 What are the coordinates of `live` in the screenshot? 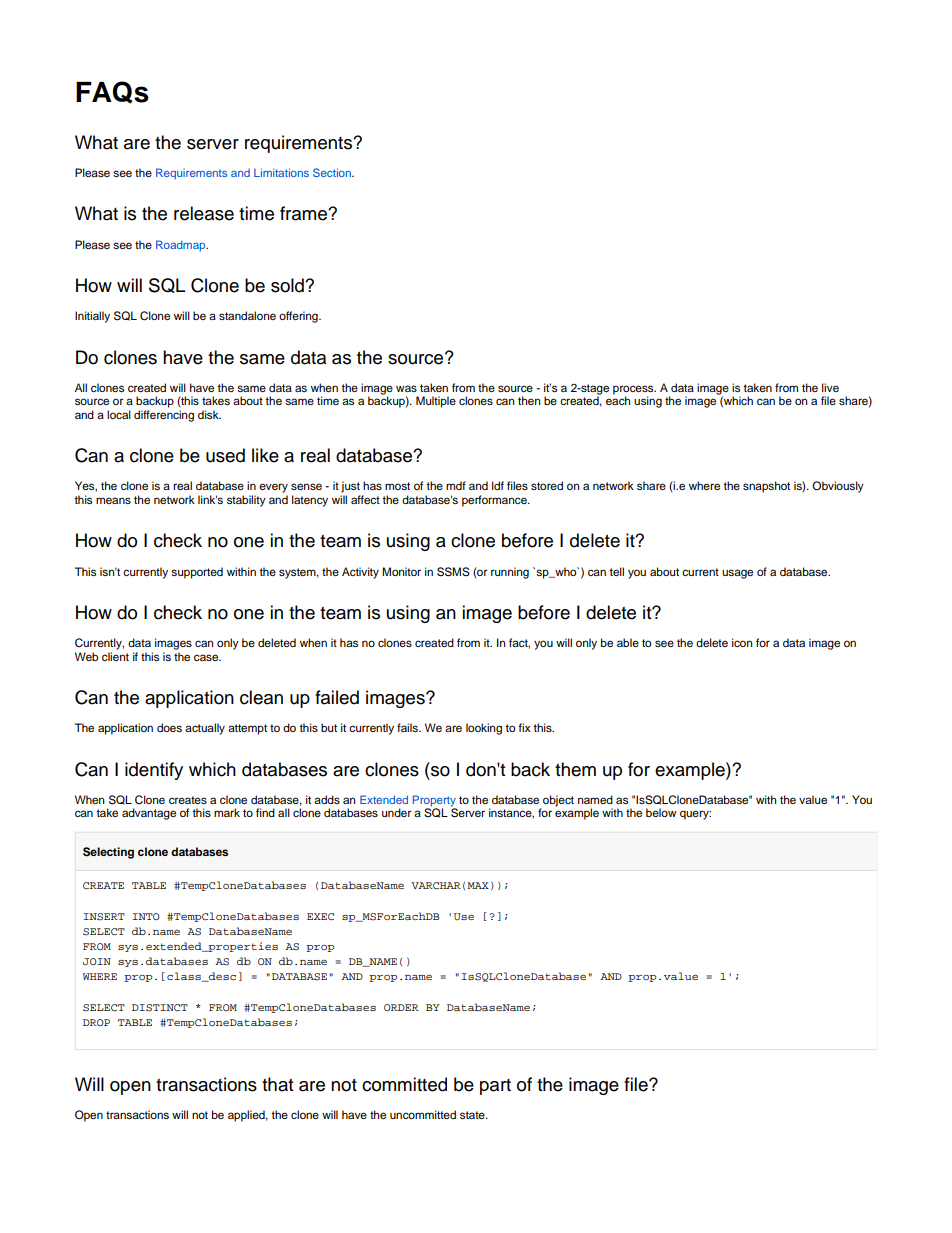 It's located at (830, 387).
